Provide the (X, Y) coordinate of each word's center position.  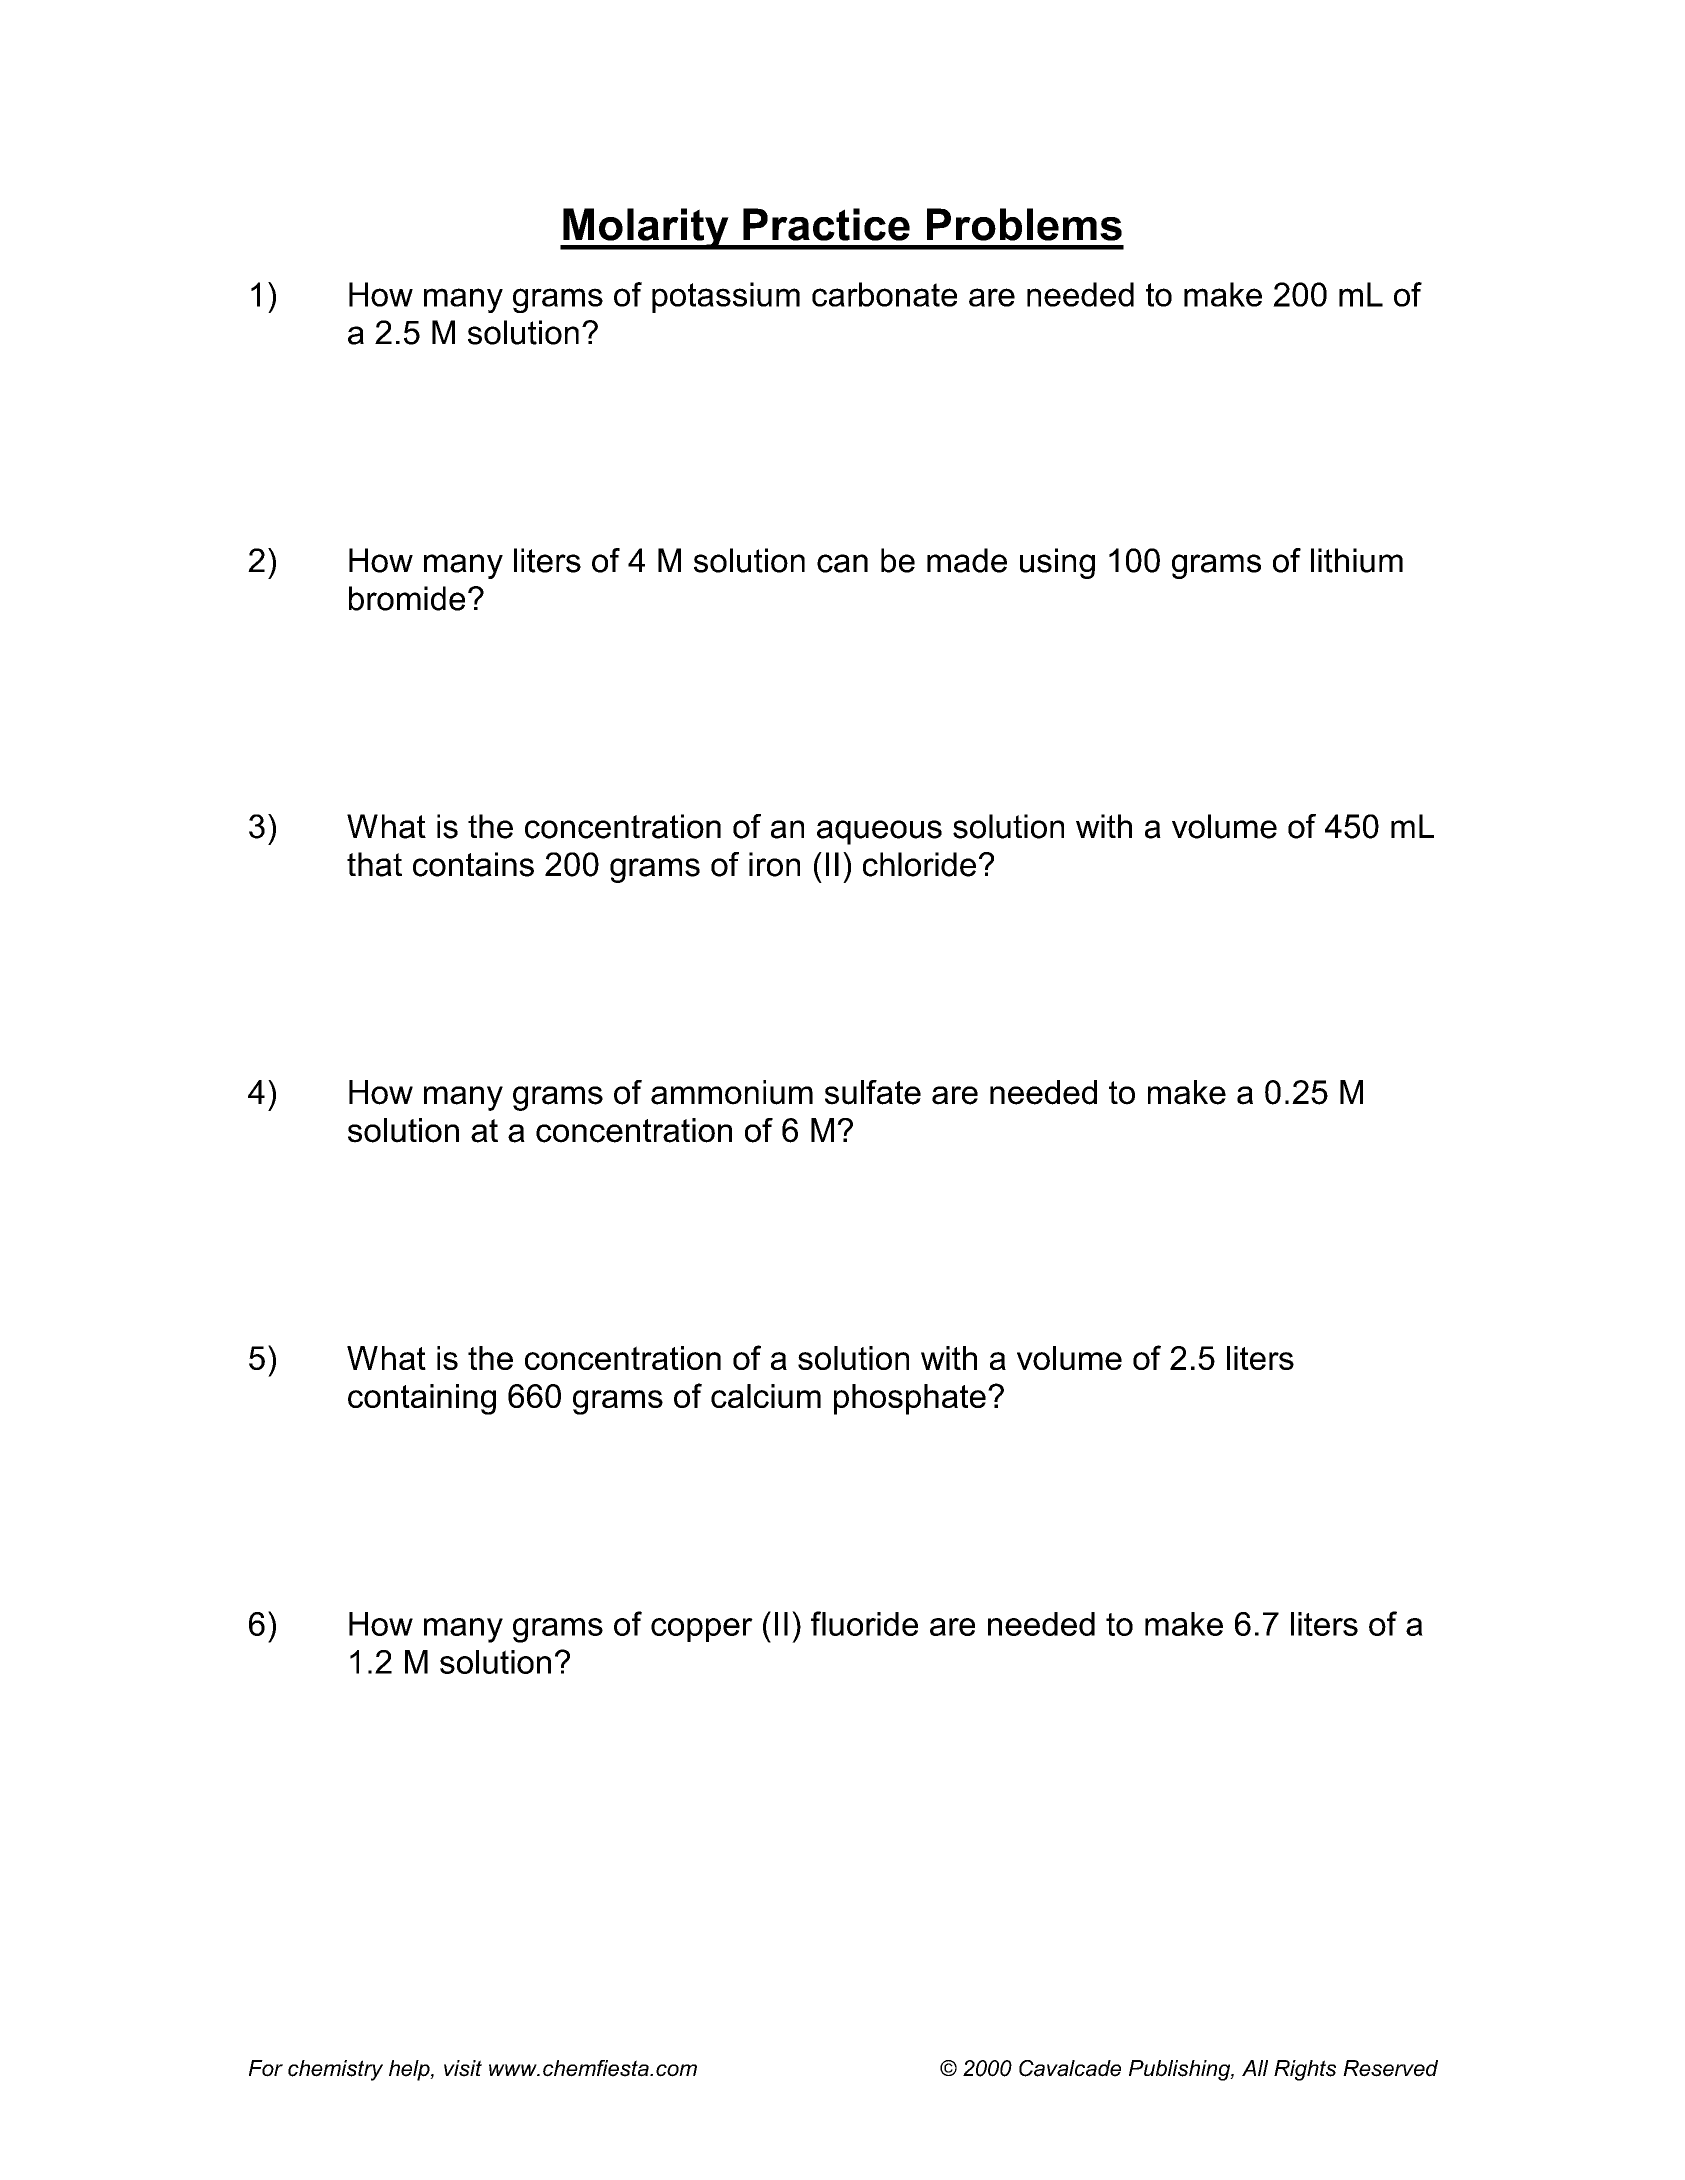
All (1255, 2068)
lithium (1357, 560)
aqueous (879, 832)
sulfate (873, 1092)
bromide (407, 598)
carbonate (884, 294)
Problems (1024, 224)
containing (422, 1399)
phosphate (910, 1399)
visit (463, 2068)
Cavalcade (1070, 2068)
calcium (766, 1396)
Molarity (646, 229)
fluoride (864, 1623)
